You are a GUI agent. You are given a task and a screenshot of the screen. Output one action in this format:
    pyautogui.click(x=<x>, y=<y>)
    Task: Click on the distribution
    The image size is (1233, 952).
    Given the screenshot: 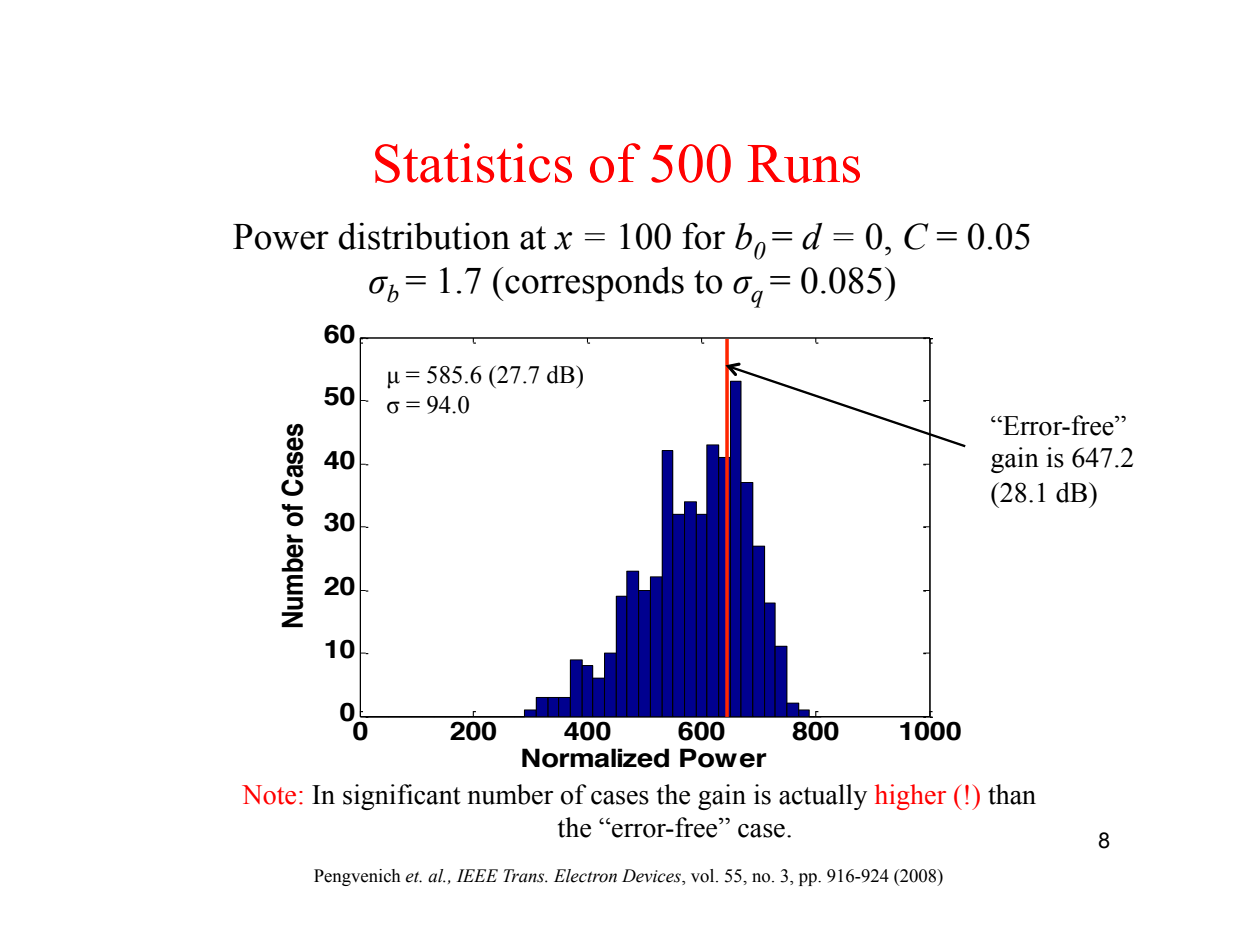 What is the action you would take?
    pyautogui.click(x=424, y=236)
